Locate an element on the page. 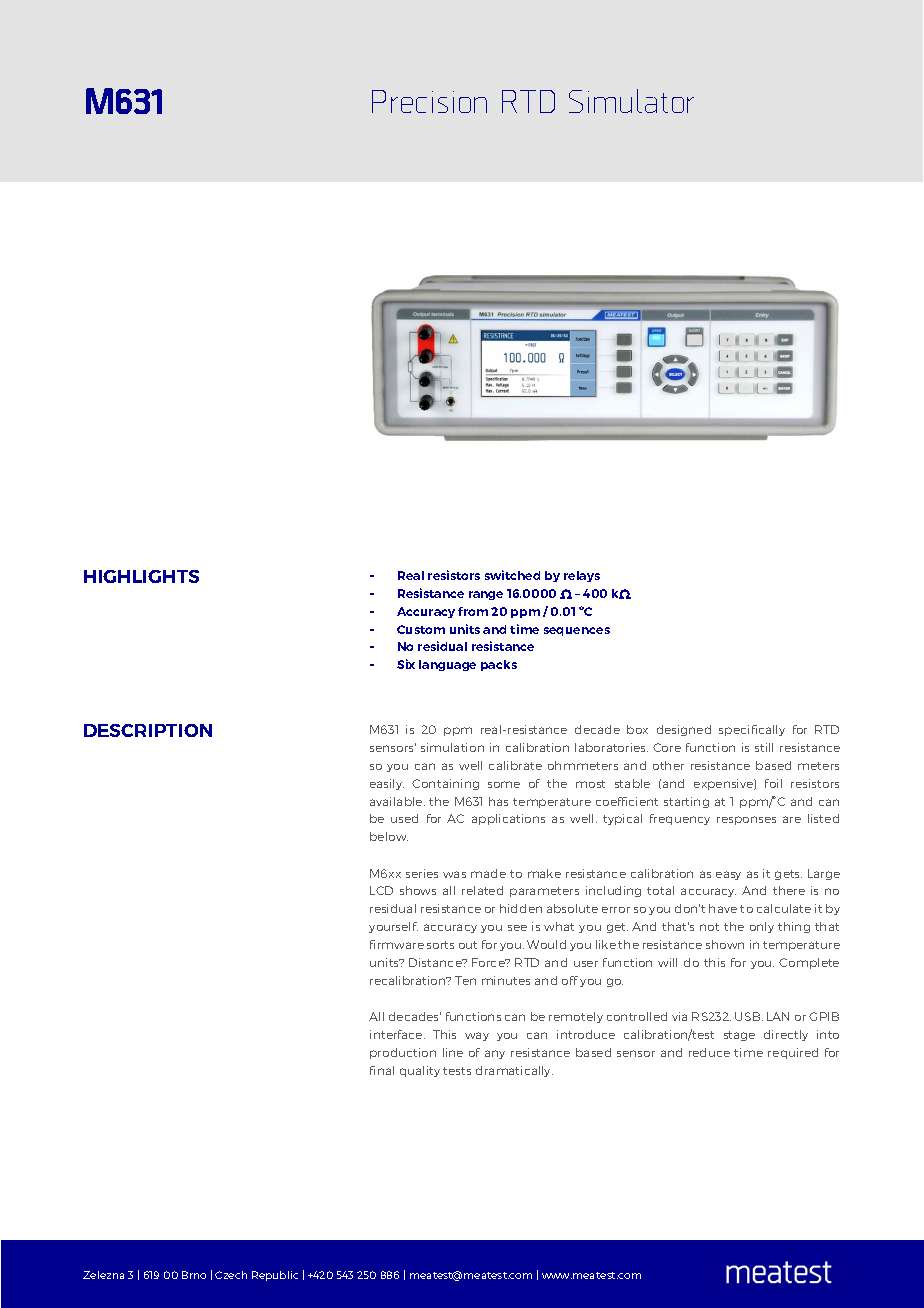  Simulator is located at coordinates (631, 101).
